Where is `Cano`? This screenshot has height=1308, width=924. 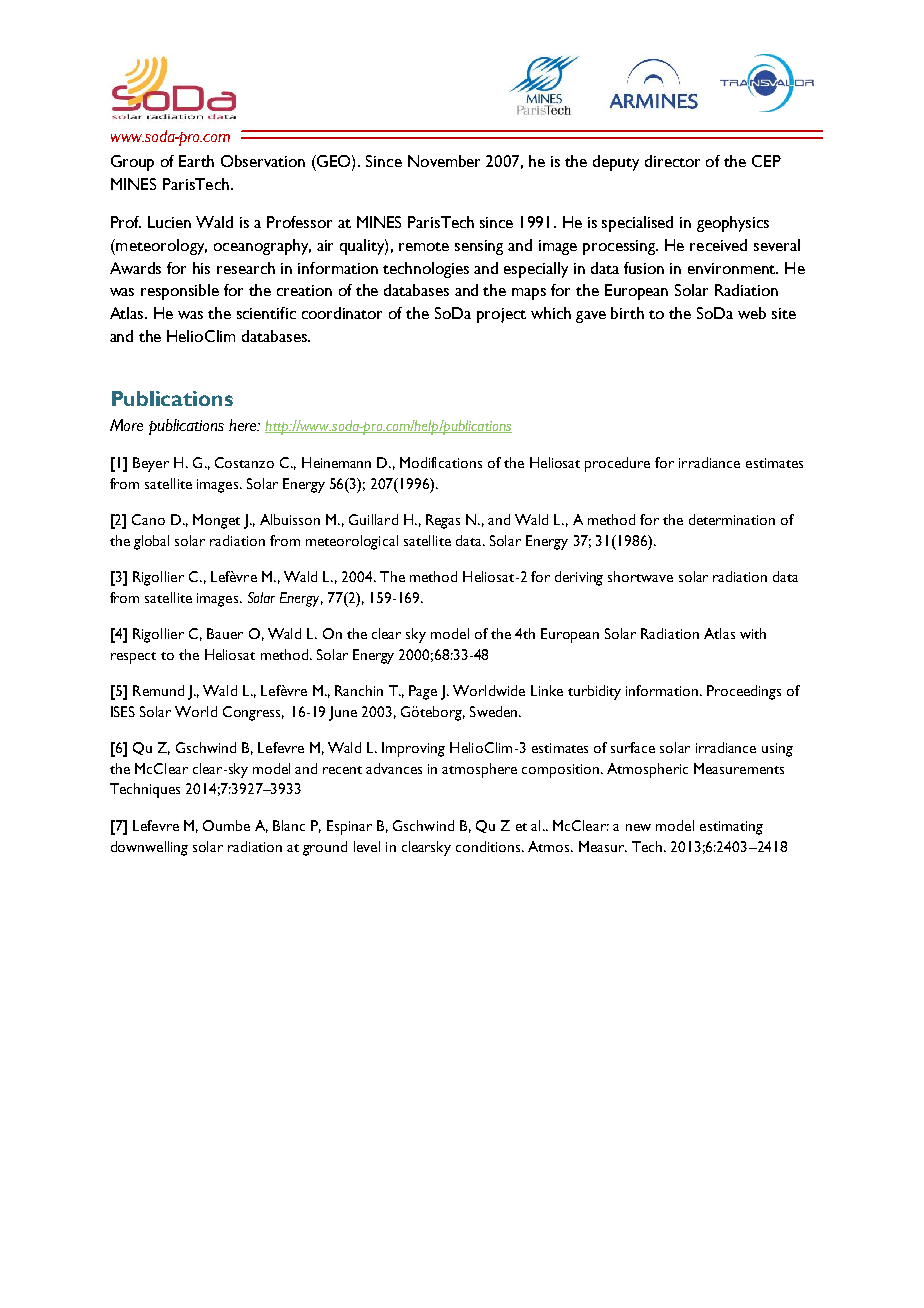 Cano is located at coordinates (148, 519).
